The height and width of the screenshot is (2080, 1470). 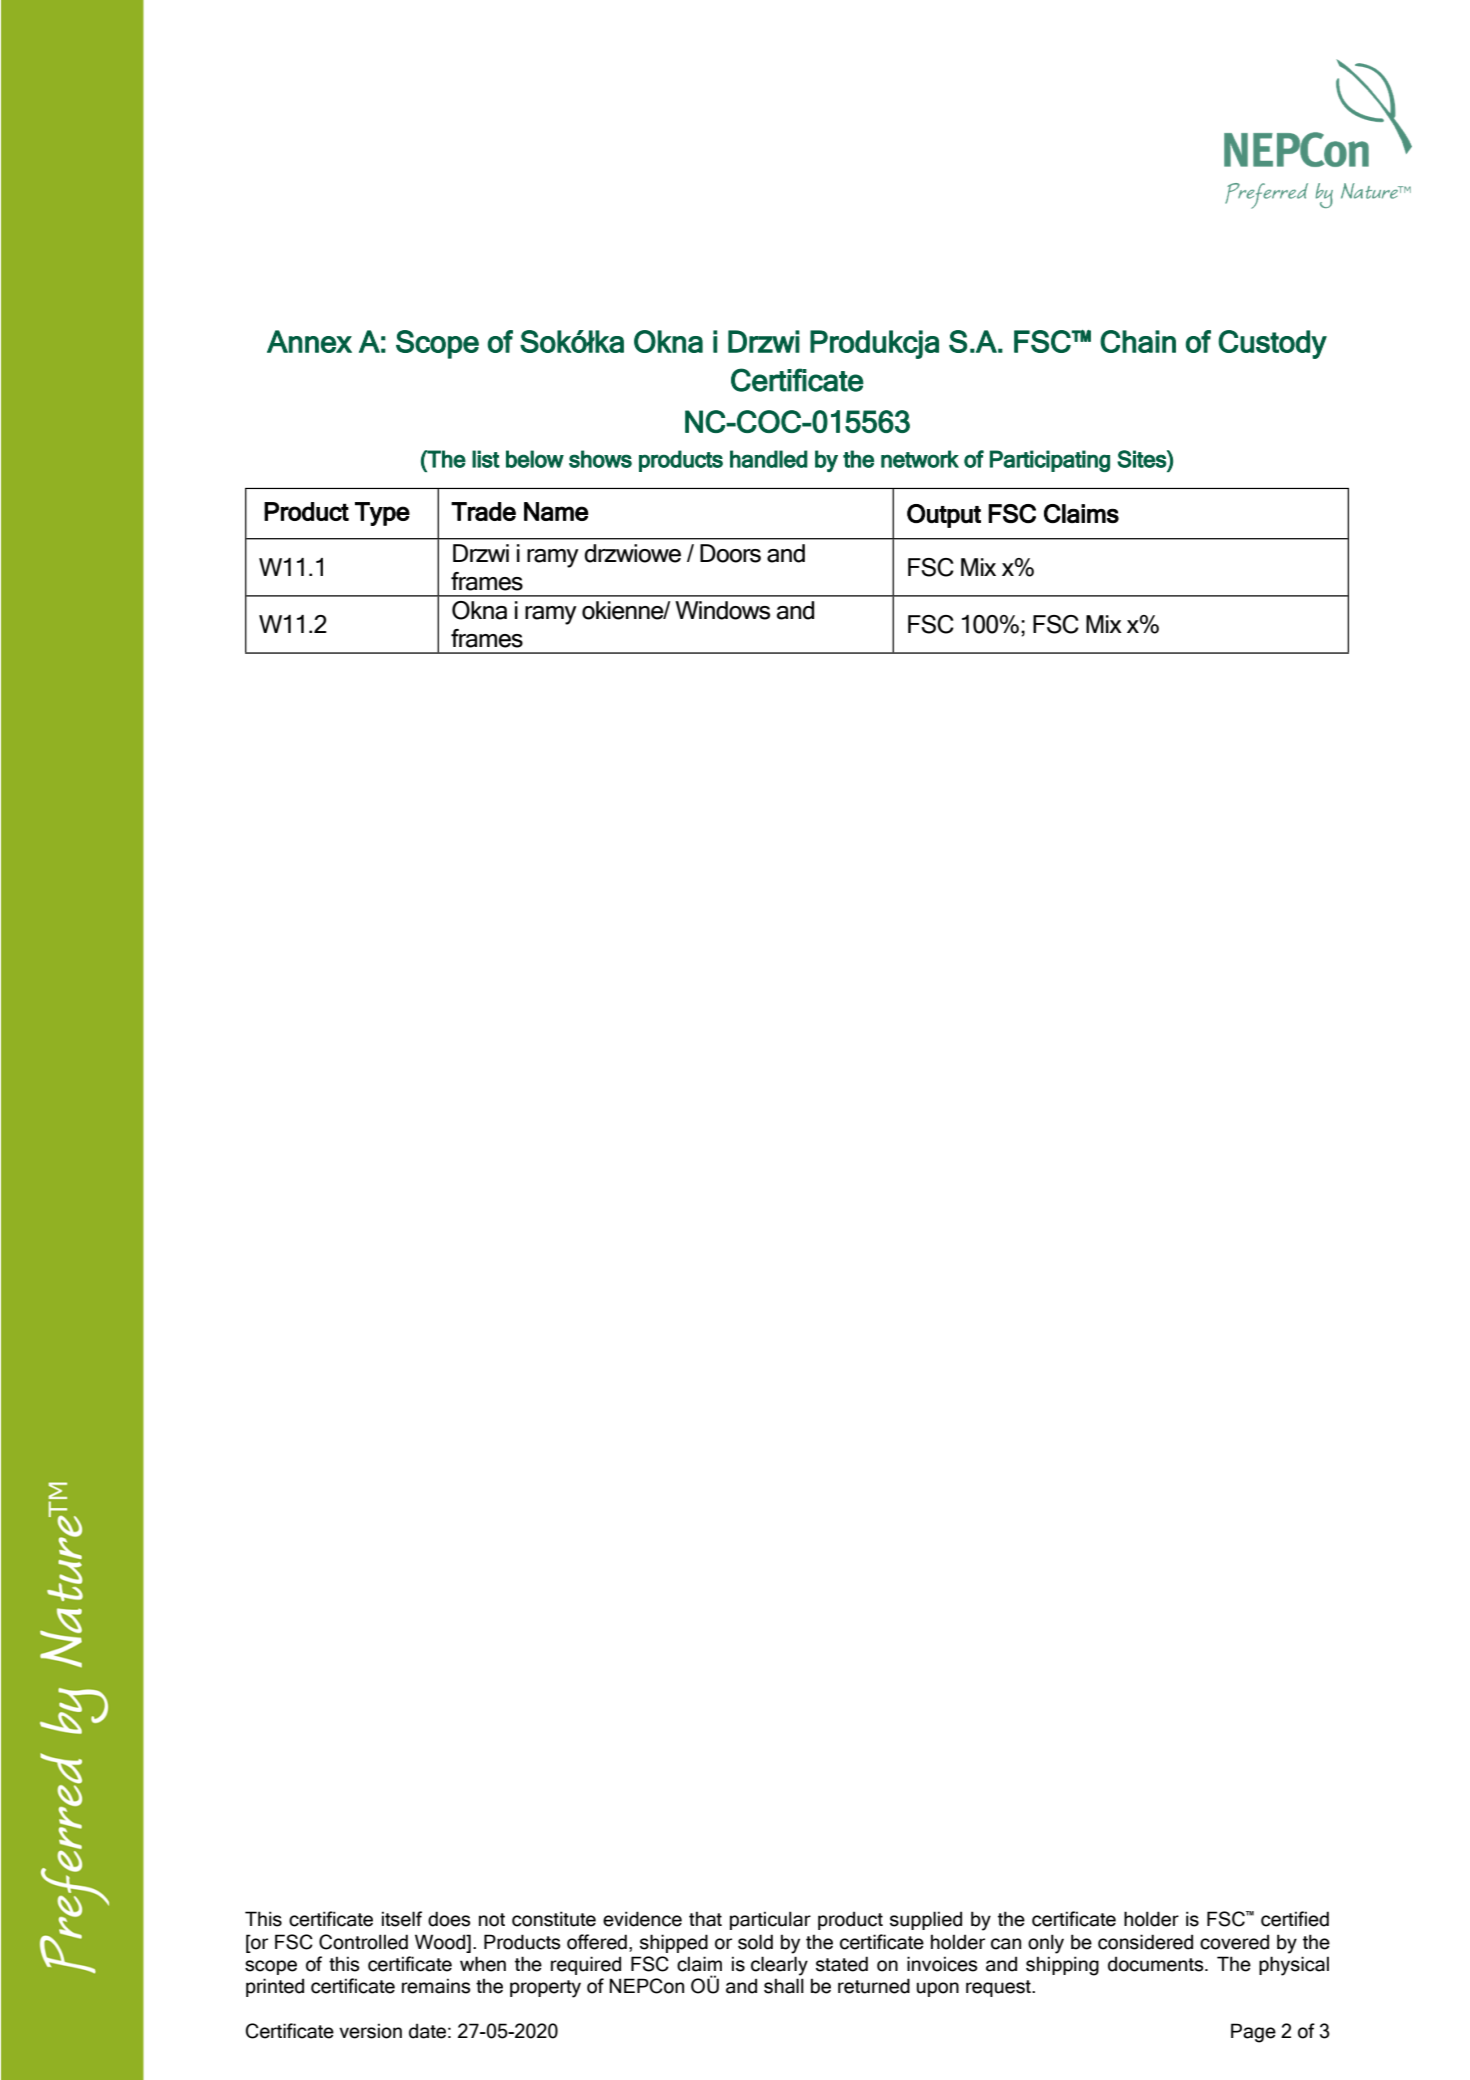 I want to click on Output, so click(x=944, y=516).
